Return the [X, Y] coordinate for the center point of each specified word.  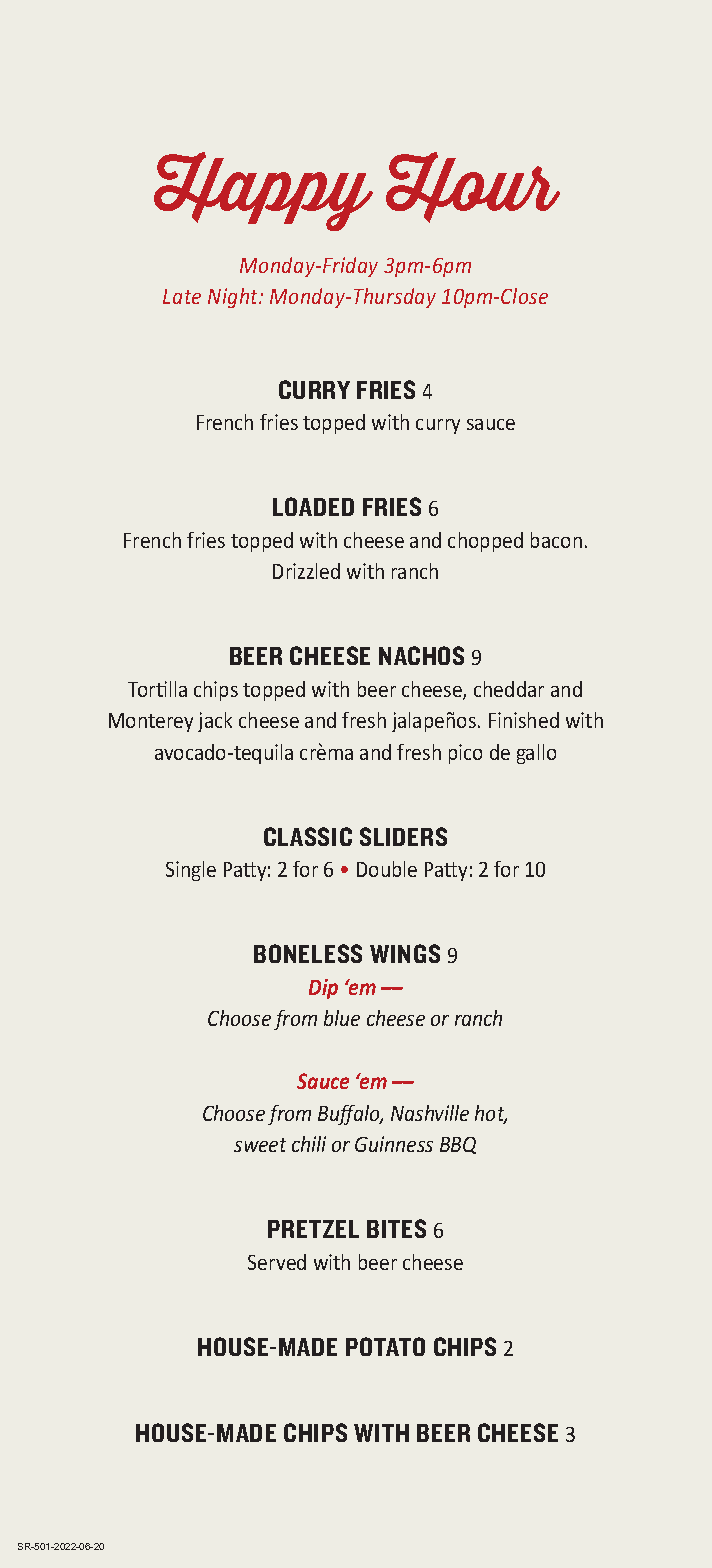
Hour [473, 187]
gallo [536, 754]
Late [182, 296]
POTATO [385, 1346]
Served [277, 1262]
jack [215, 722]
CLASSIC [308, 836]
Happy [263, 191]
